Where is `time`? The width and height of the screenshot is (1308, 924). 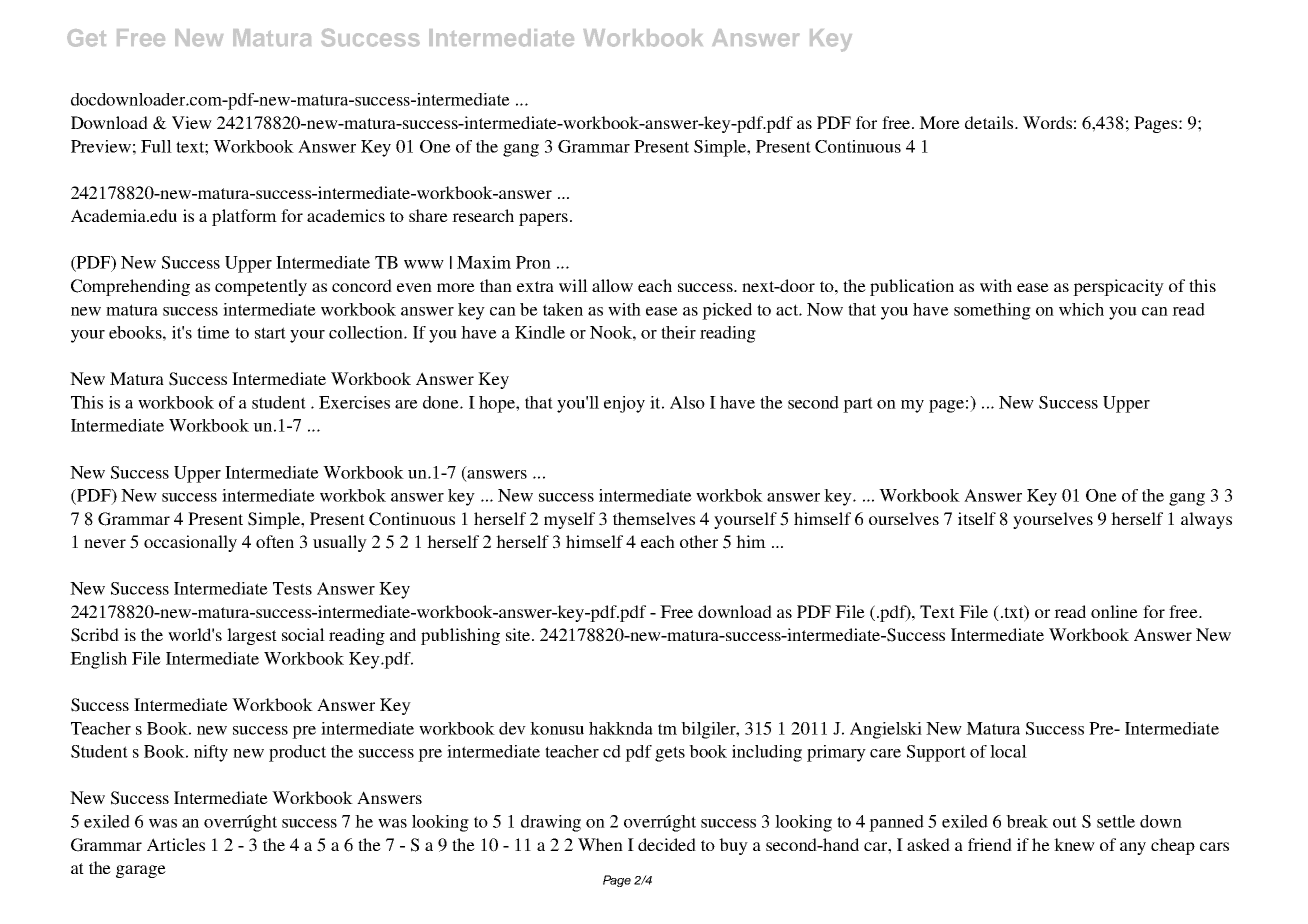
time is located at coordinates (213, 332).
